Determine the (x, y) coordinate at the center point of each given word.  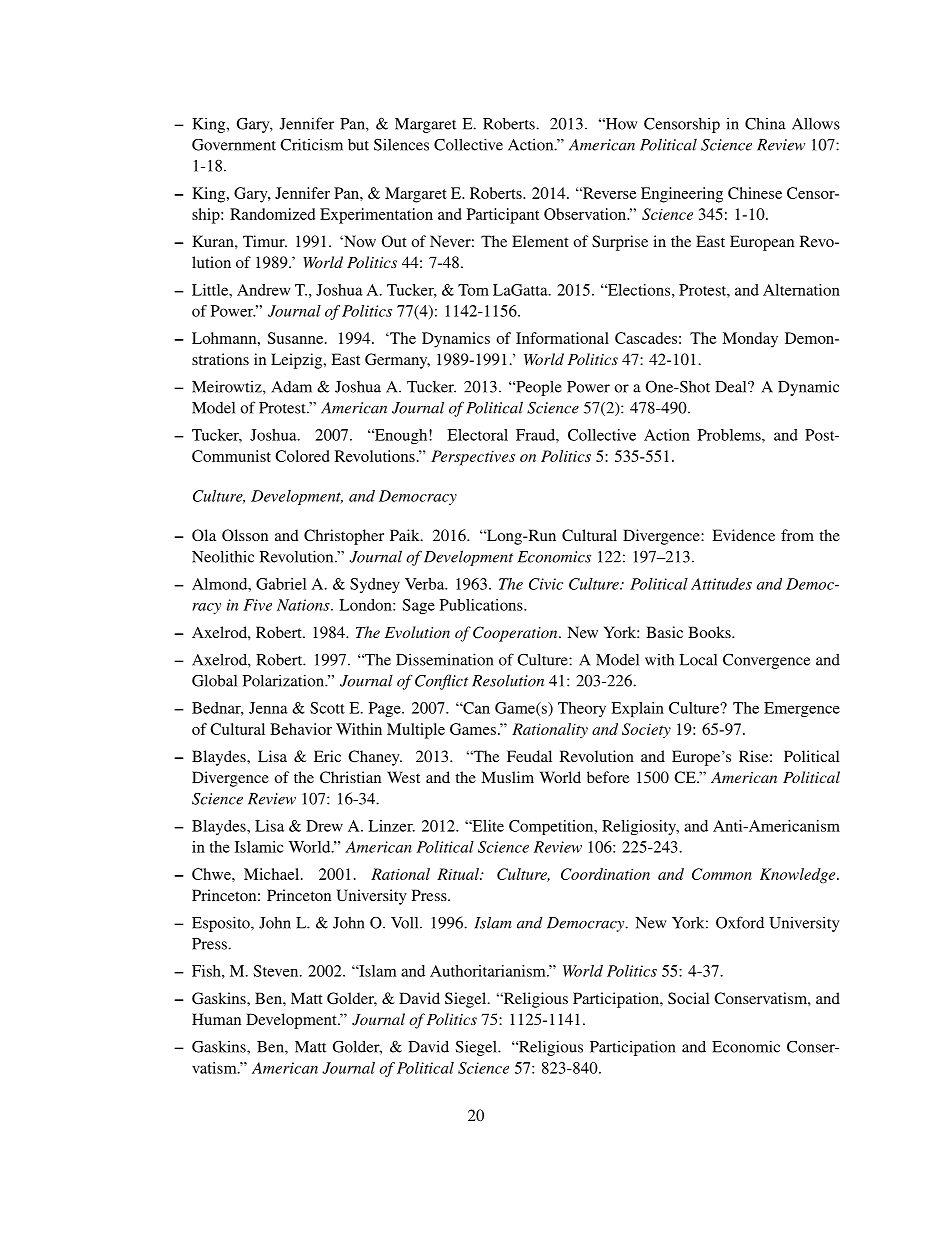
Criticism (311, 144)
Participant (503, 216)
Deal (732, 387)
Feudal (529, 756)
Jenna (268, 708)
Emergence (802, 709)
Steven (277, 971)
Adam (292, 387)
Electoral (477, 435)
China (765, 123)
